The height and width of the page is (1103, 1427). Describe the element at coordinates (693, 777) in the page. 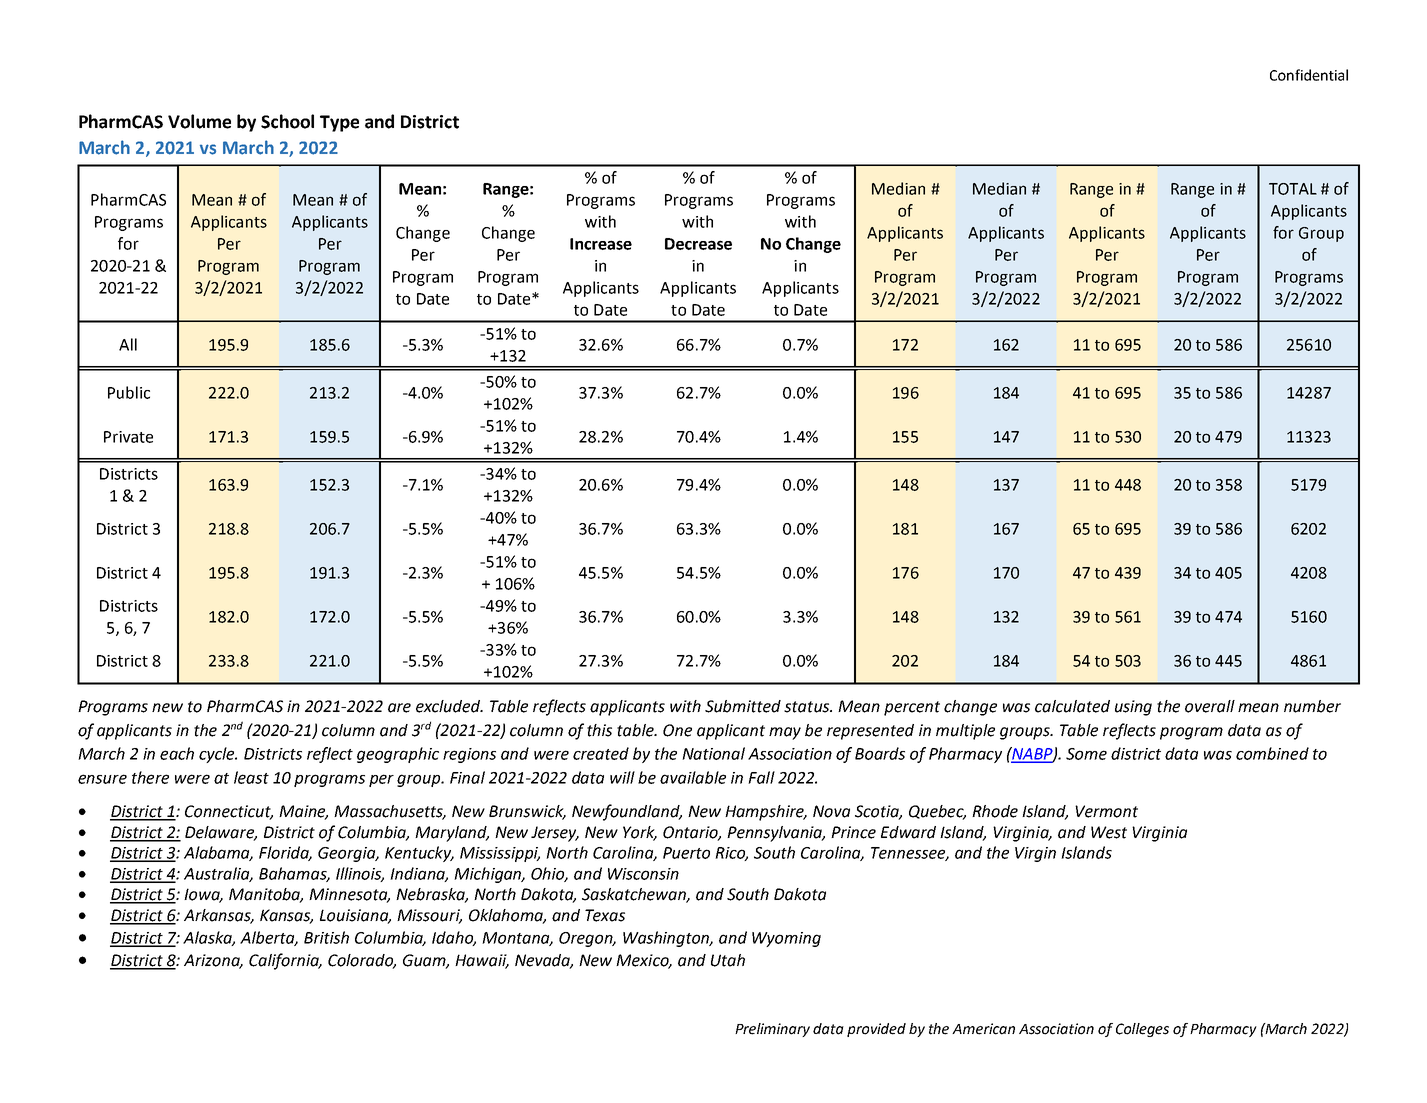

I see `available` at that location.
